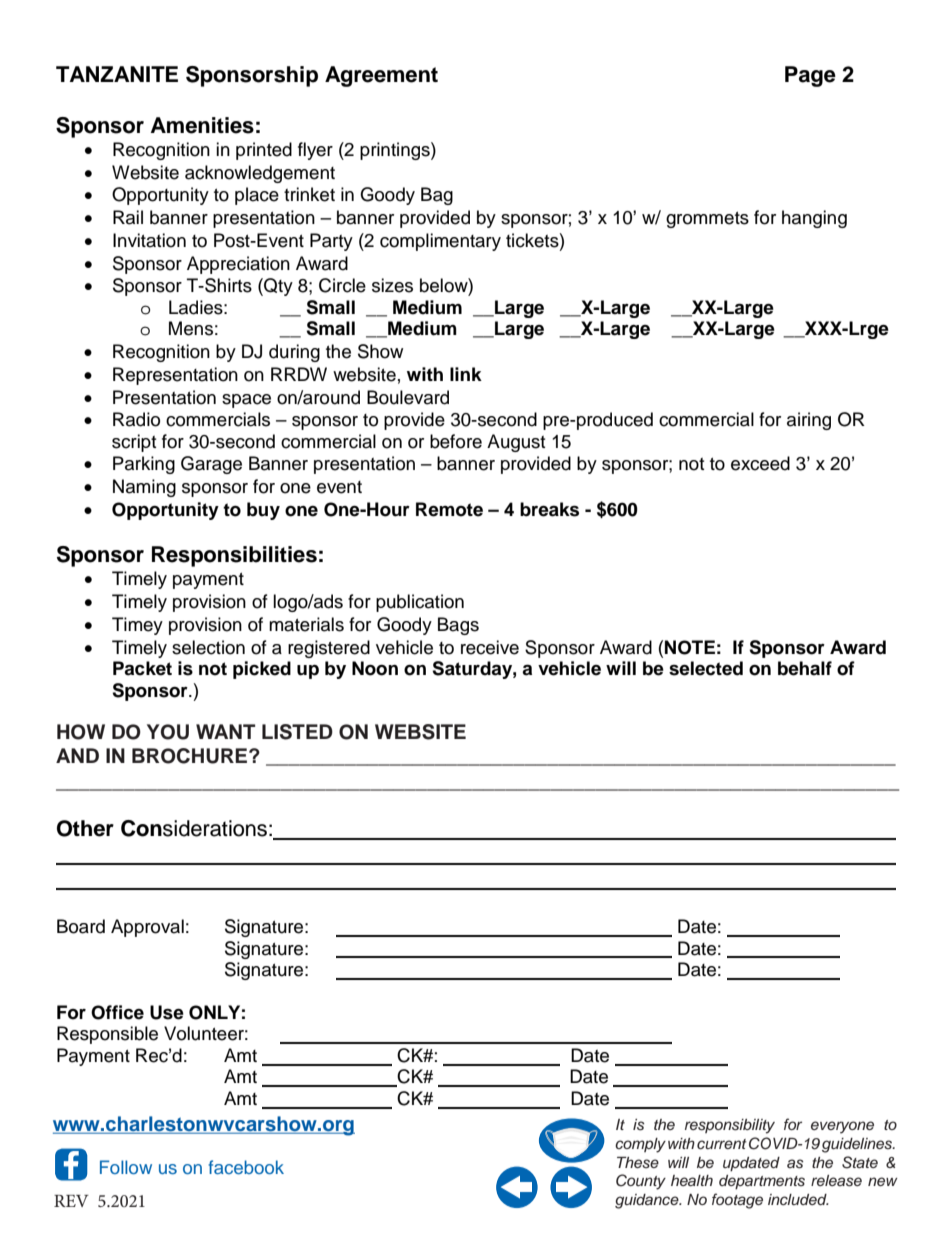 Image resolution: width=952 pixels, height=1233 pixels. I want to click on facebook, so click(246, 1167).
